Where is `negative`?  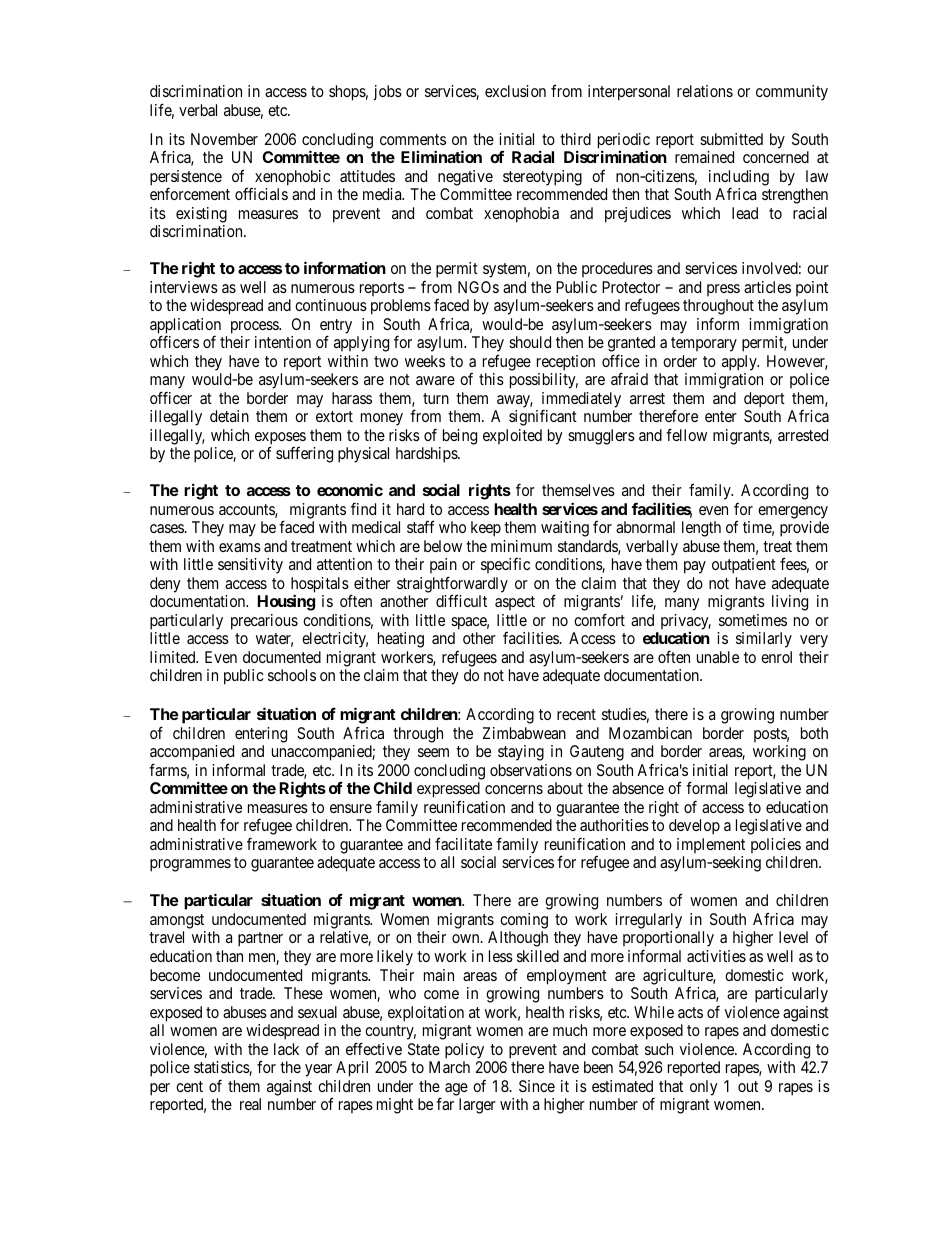
negative is located at coordinates (465, 178).
